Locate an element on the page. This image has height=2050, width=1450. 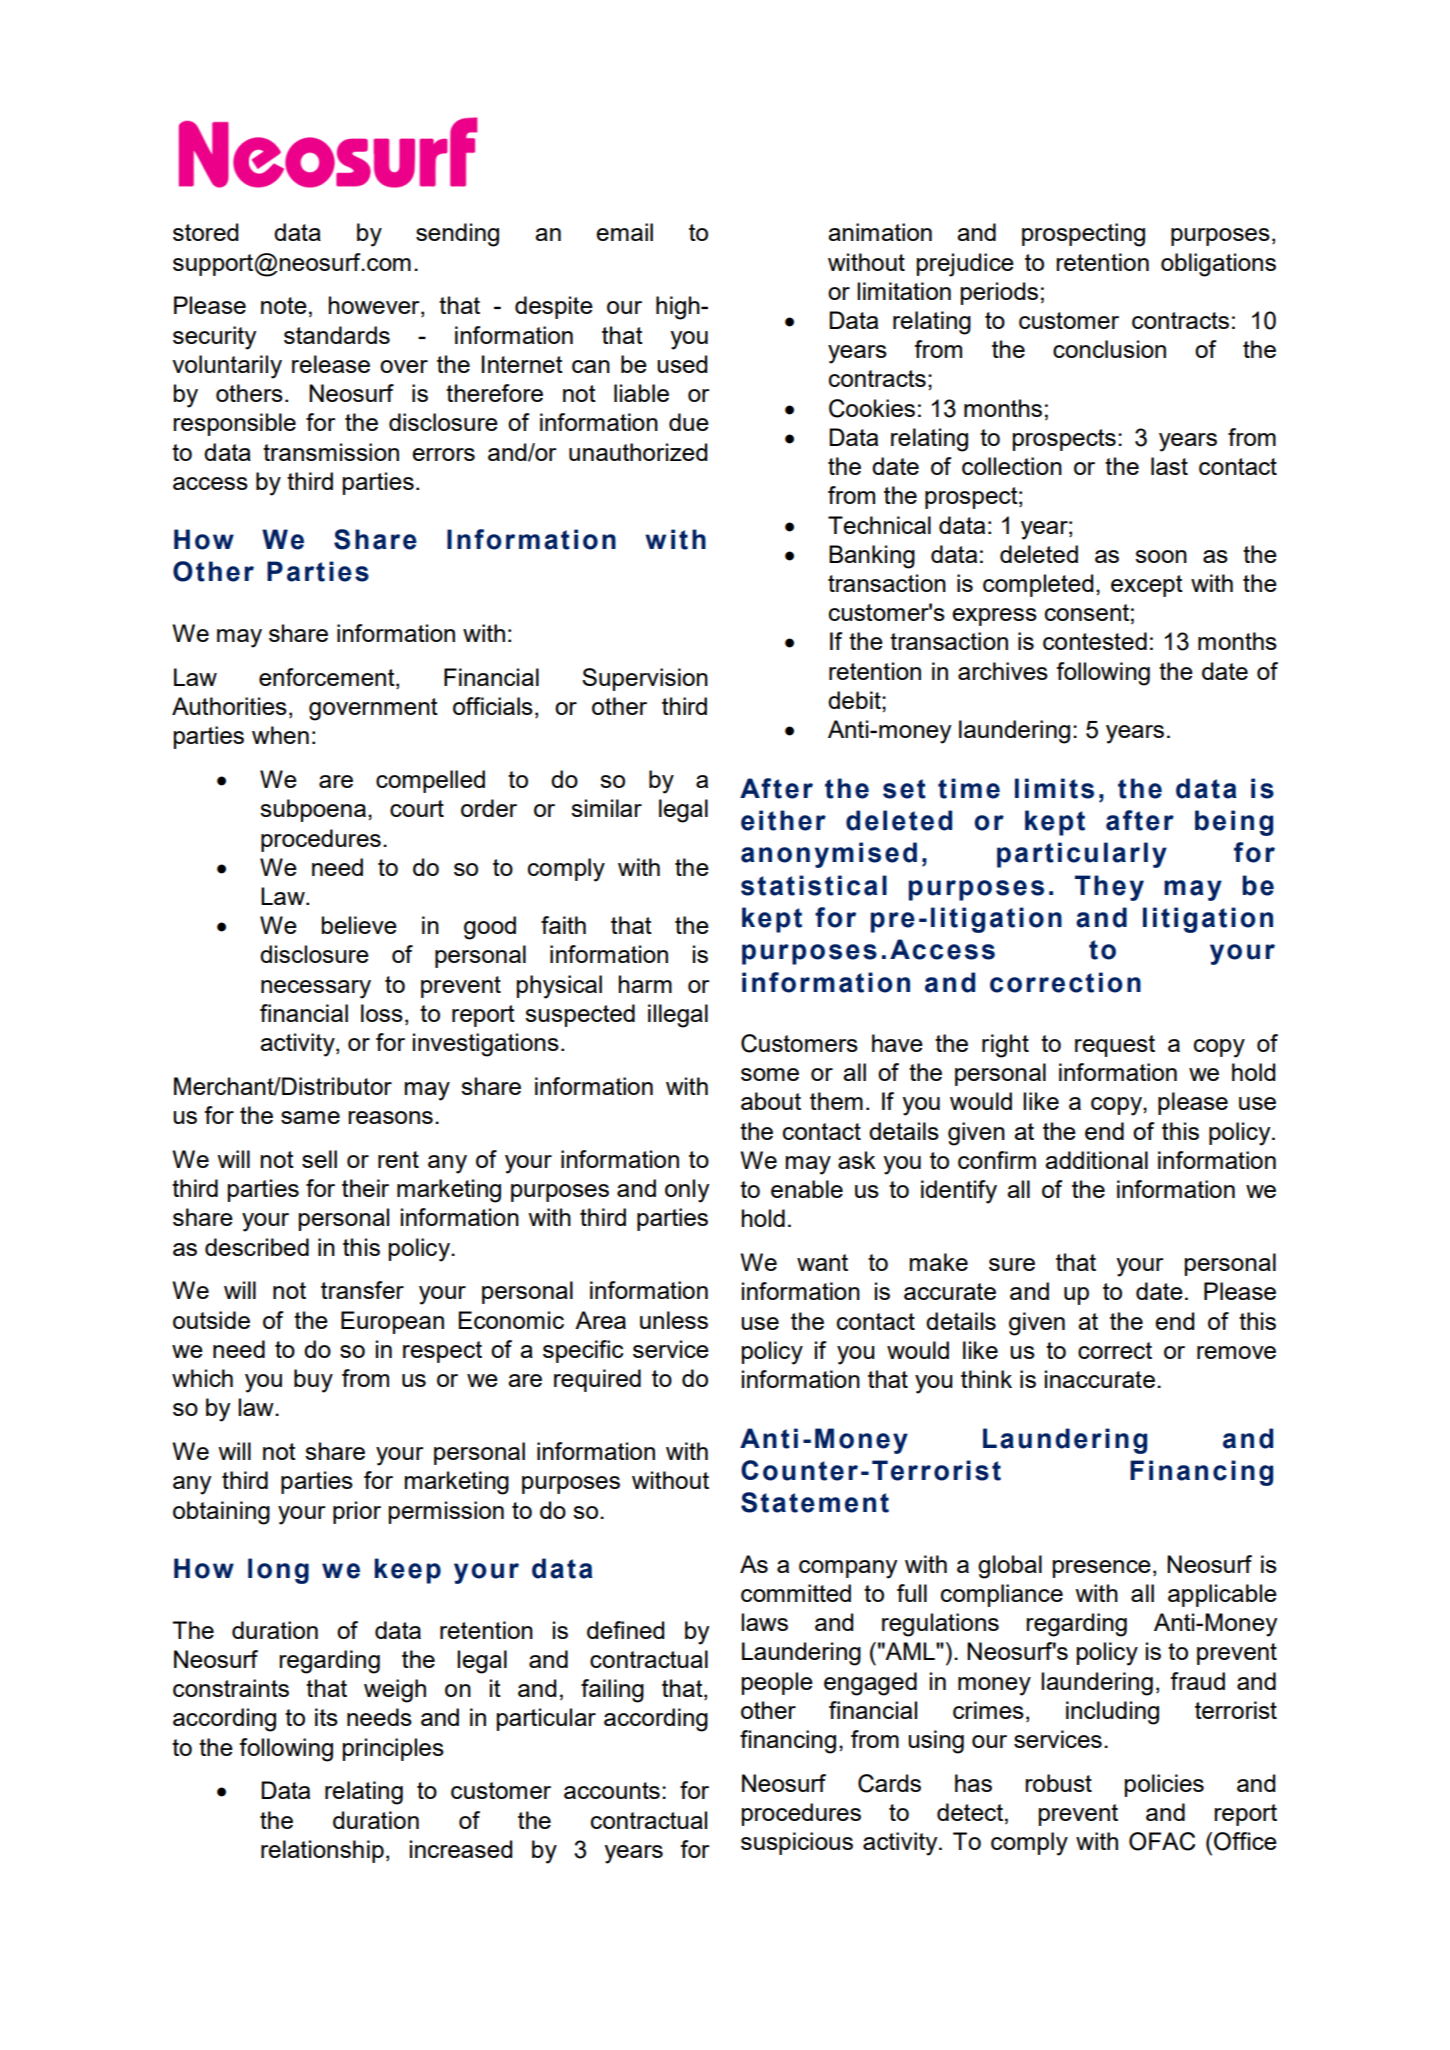
contested is located at coordinates (1095, 641).
